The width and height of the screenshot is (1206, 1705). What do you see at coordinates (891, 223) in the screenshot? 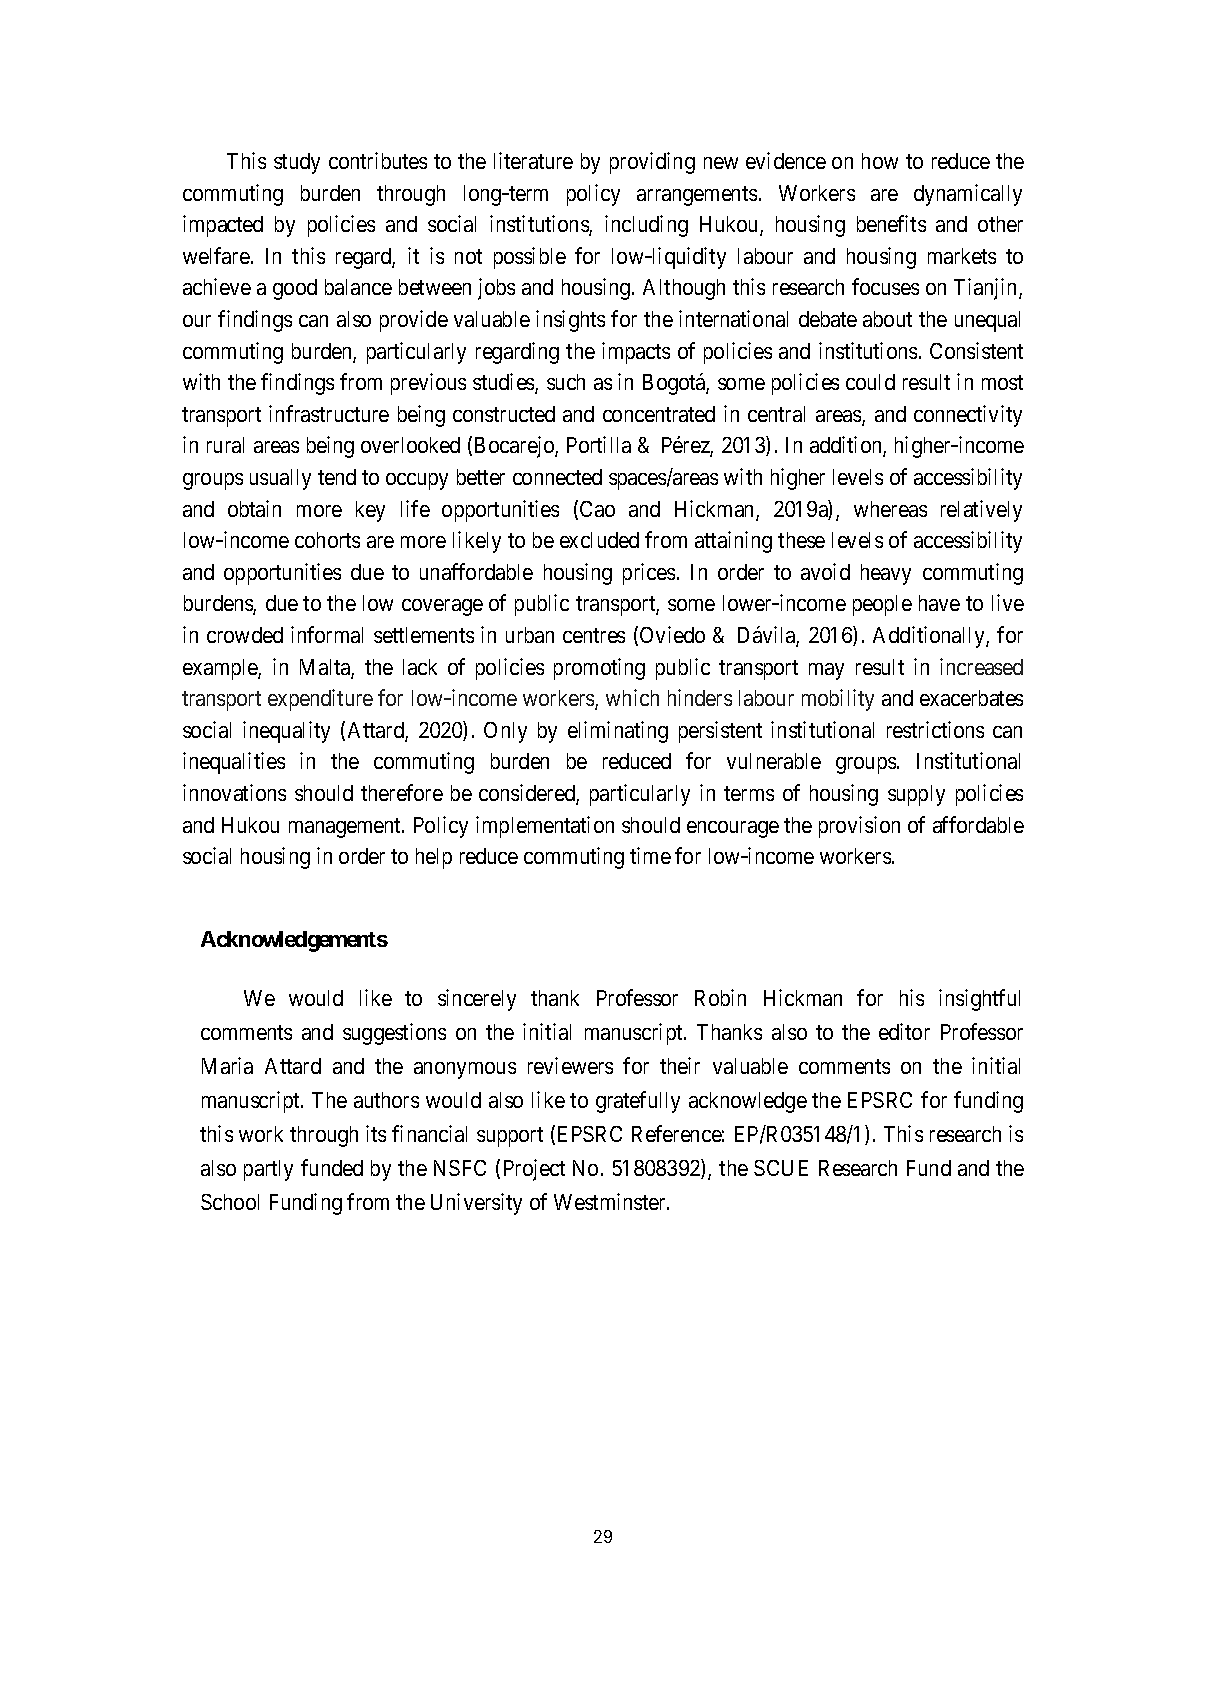
I see `benefits` at bounding box center [891, 223].
